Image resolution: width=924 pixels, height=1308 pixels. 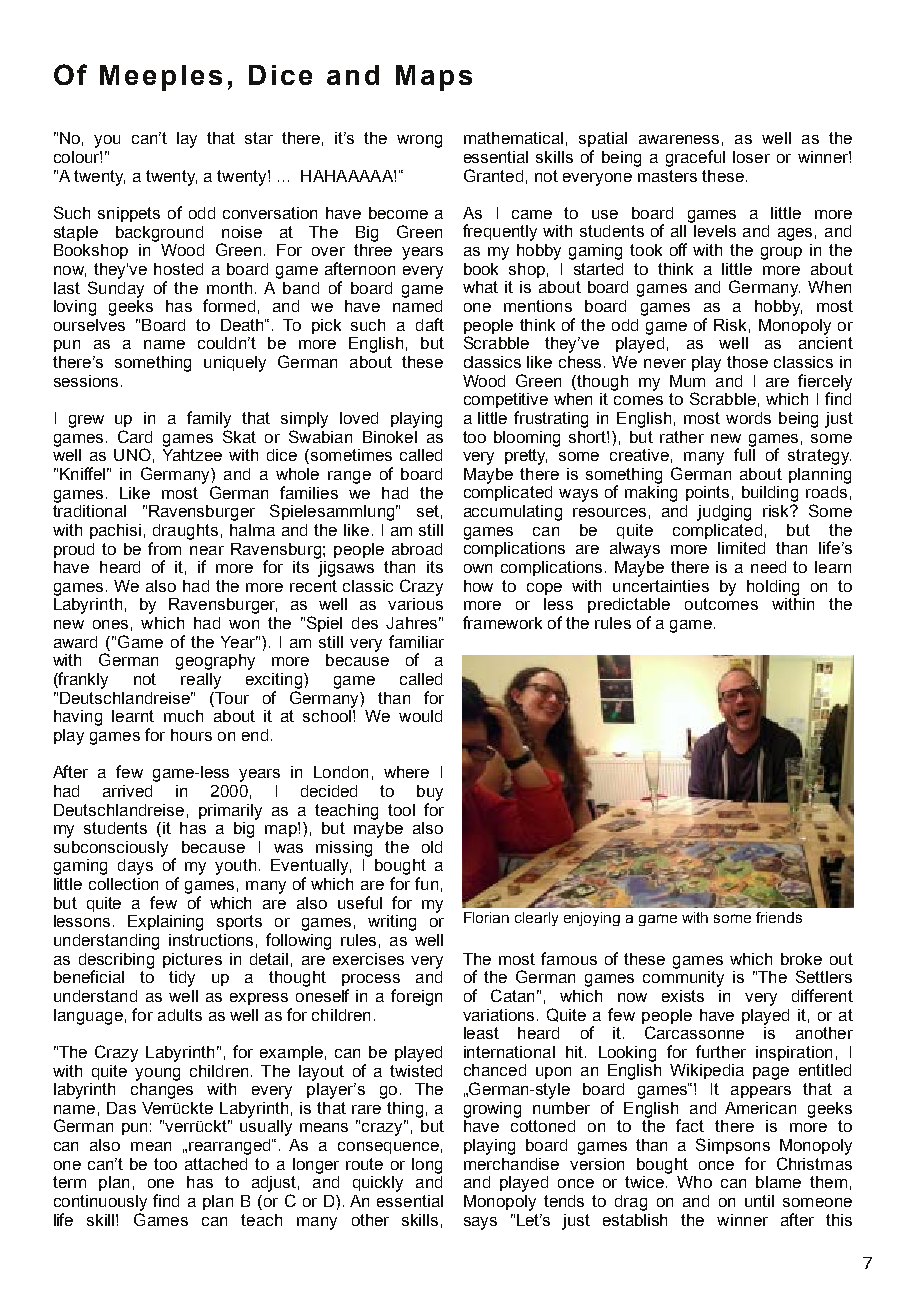 What do you see at coordinates (416, 641) in the image?
I see `familiar` at bounding box center [416, 641].
